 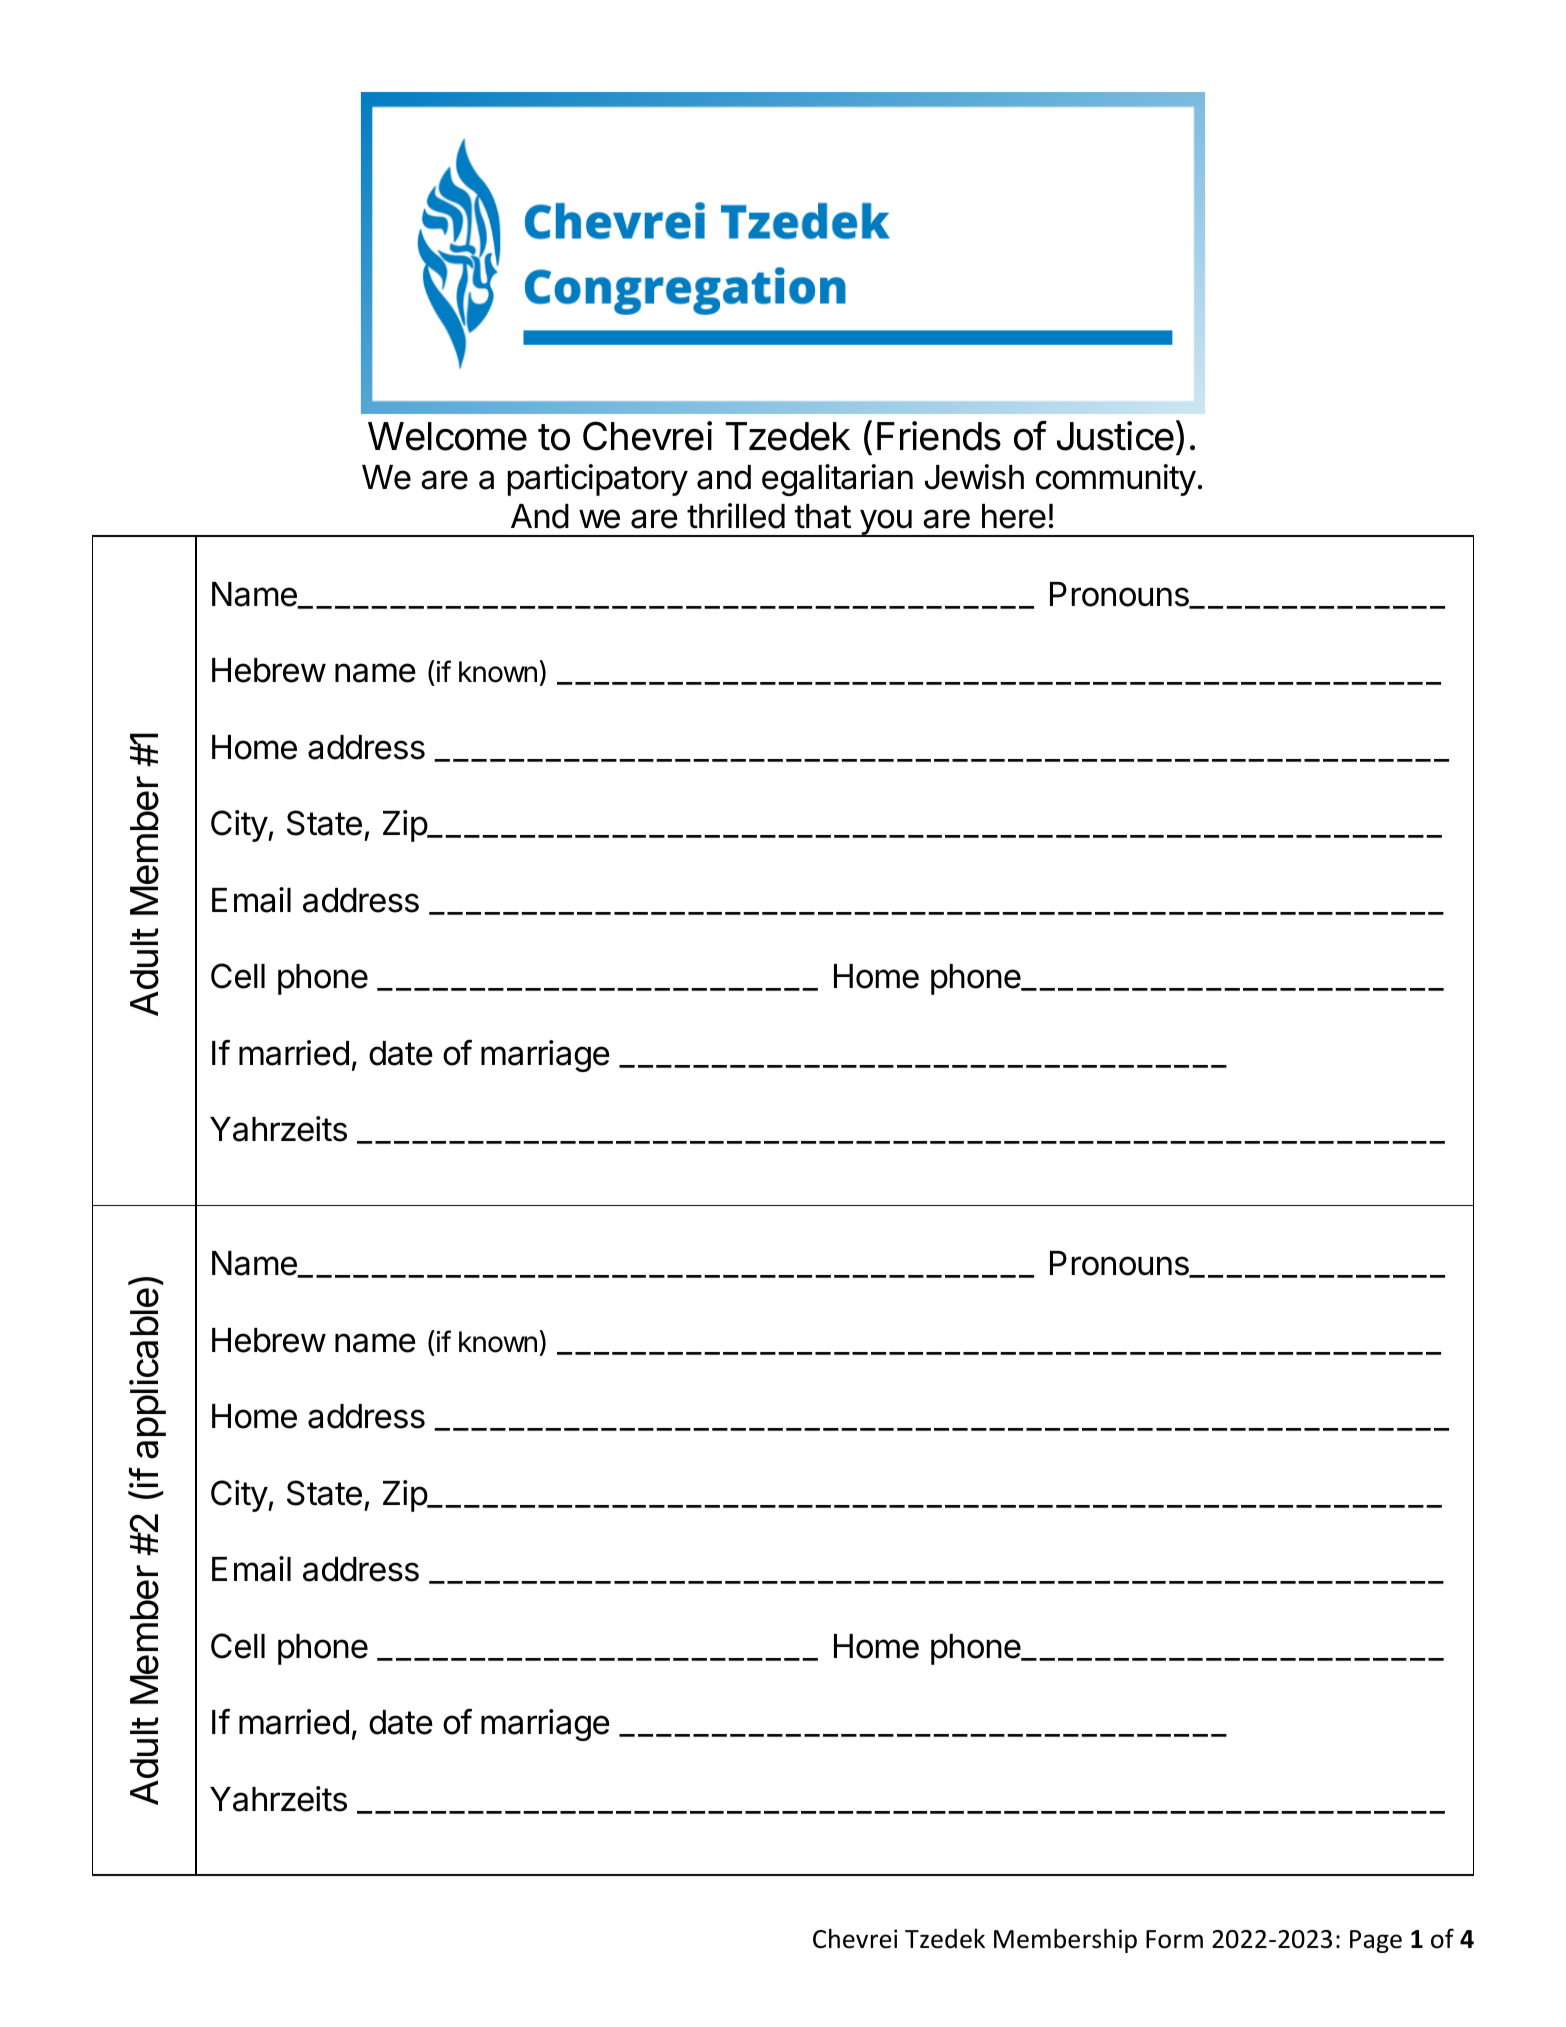 I want to click on here, so click(x=1014, y=516).
